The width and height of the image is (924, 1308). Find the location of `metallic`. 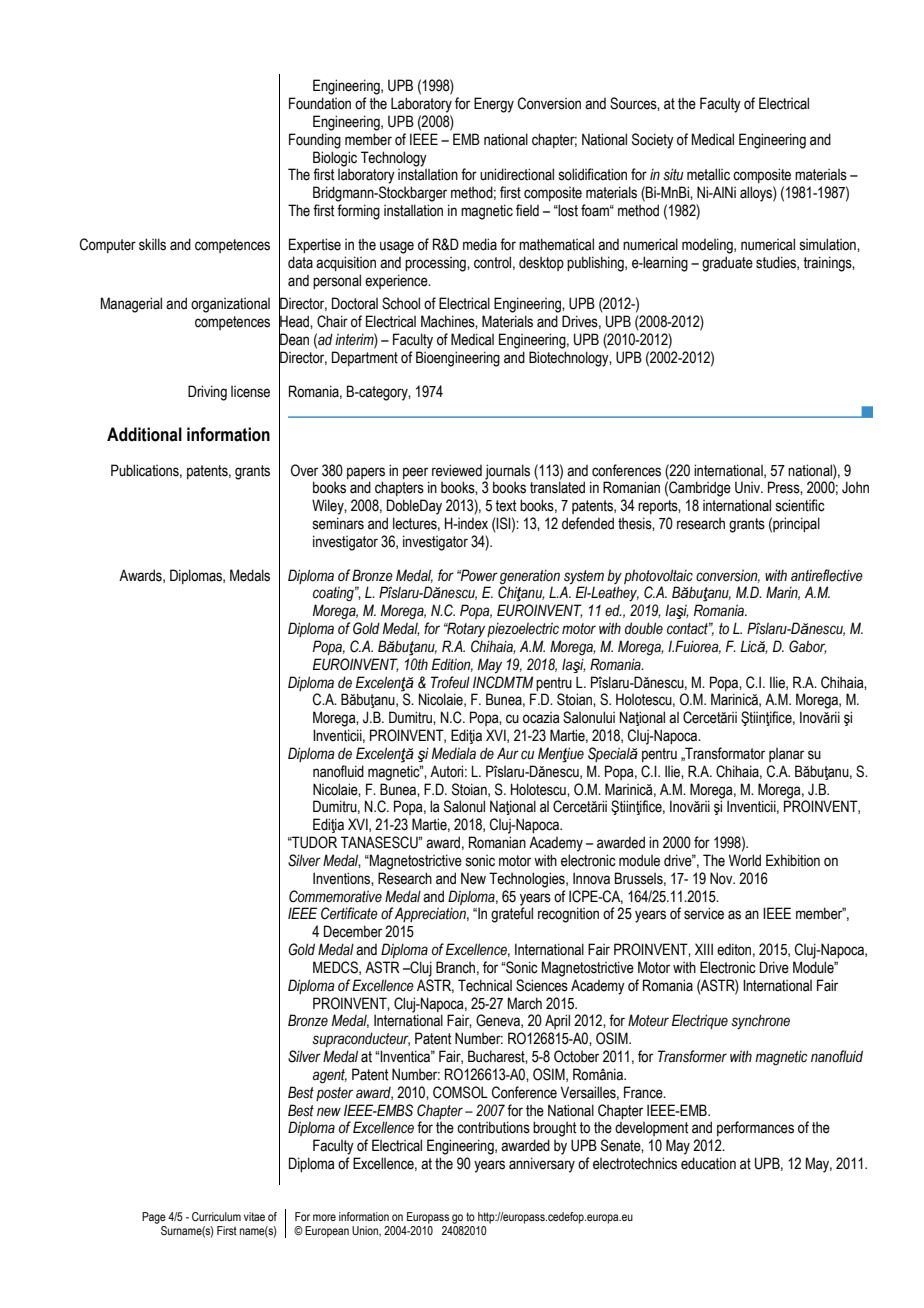

metallic is located at coordinates (708, 174).
